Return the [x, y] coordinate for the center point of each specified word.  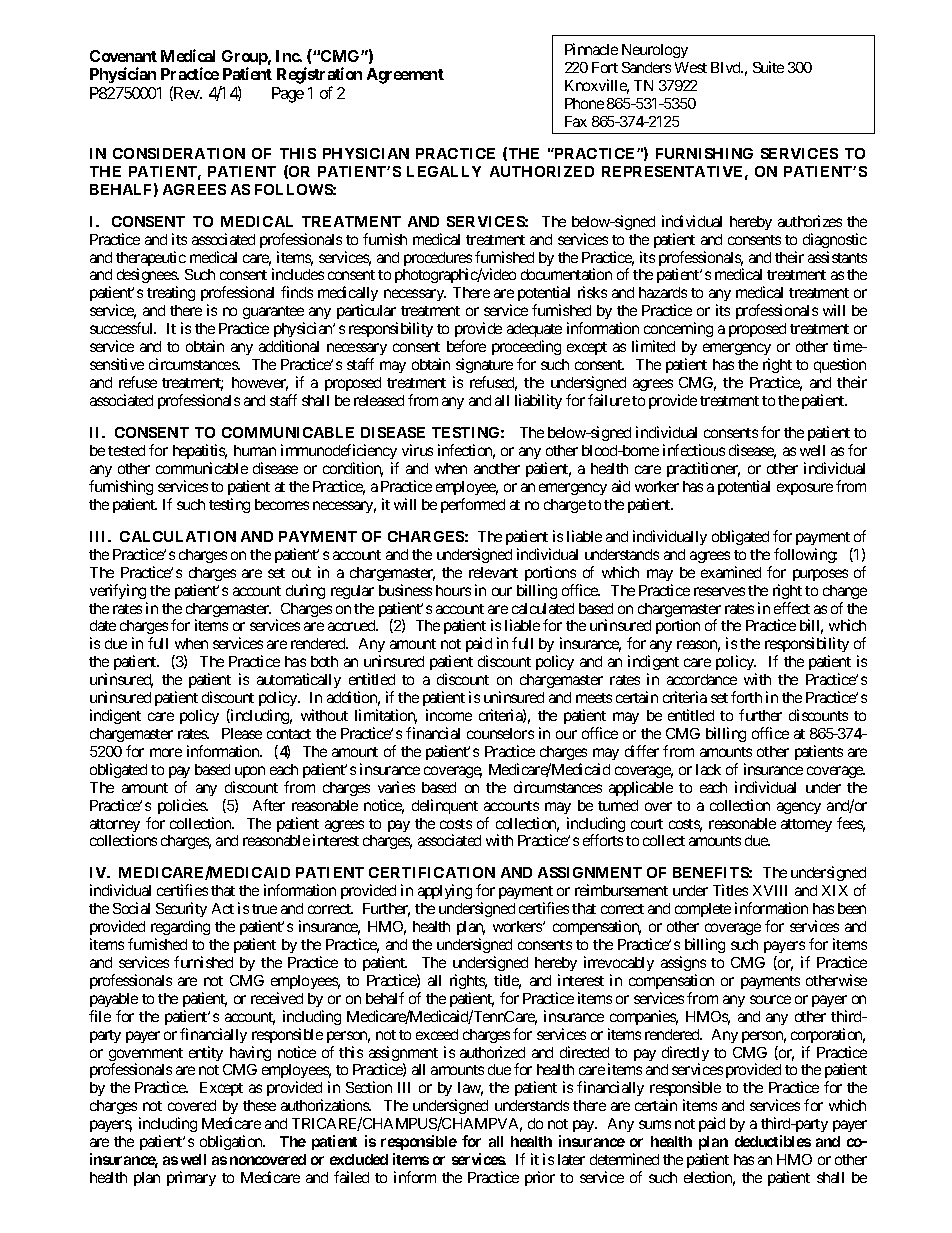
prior [540, 1178]
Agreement [405, 76]
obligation [232, 1142]
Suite [768, 67]
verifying [118, 591]
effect [792, 608]
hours [453, 590]
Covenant [123, 56]
